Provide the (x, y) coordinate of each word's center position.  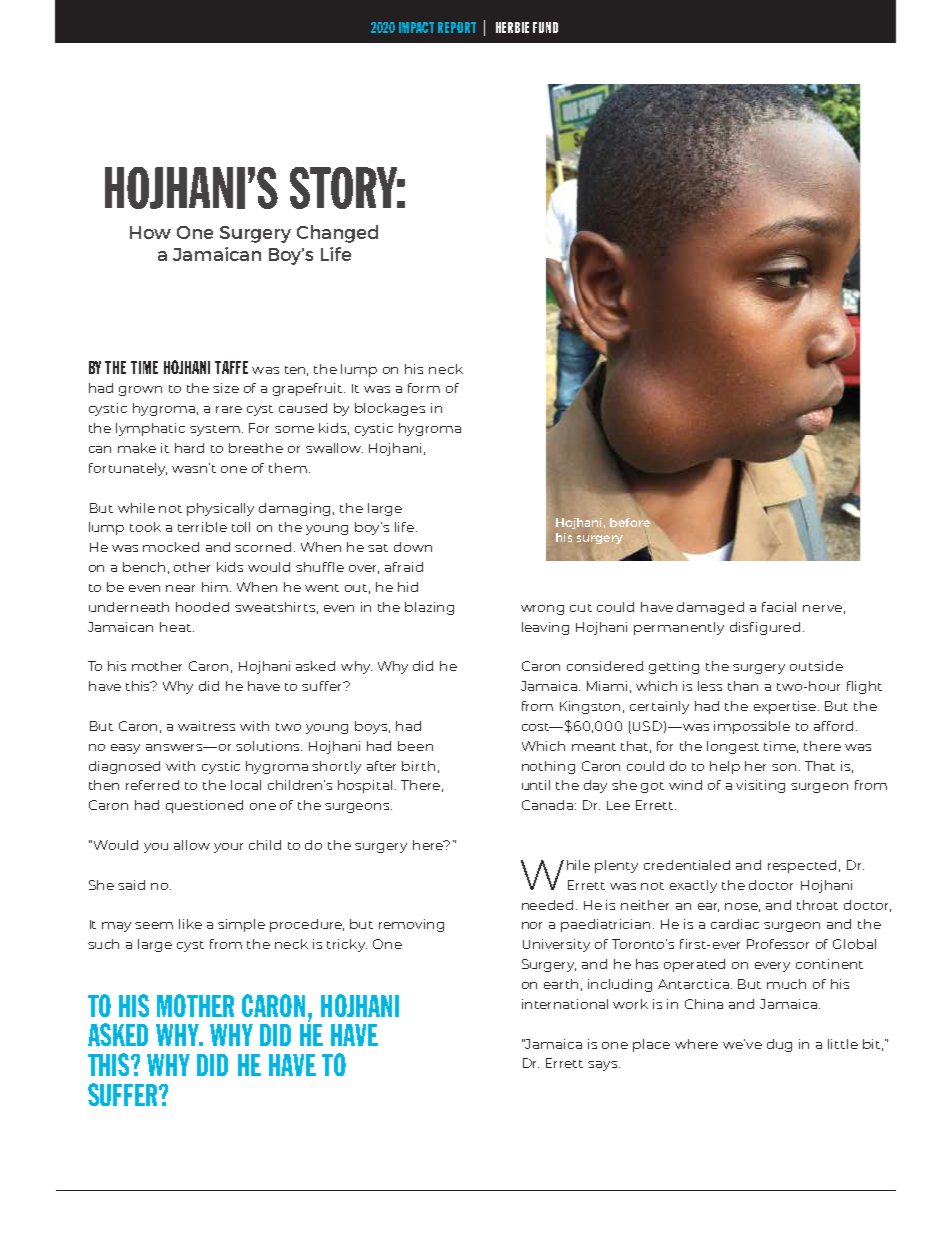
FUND (545, 27)
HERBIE (512, 27)
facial (779, 607)
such (103, 944)
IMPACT (416, 27)
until (536, 785)
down (413, 547)
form (424, 388)
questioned (204, 806)
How (150, 232)
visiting (760, 786)
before (630, 522)
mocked (171, 547)
